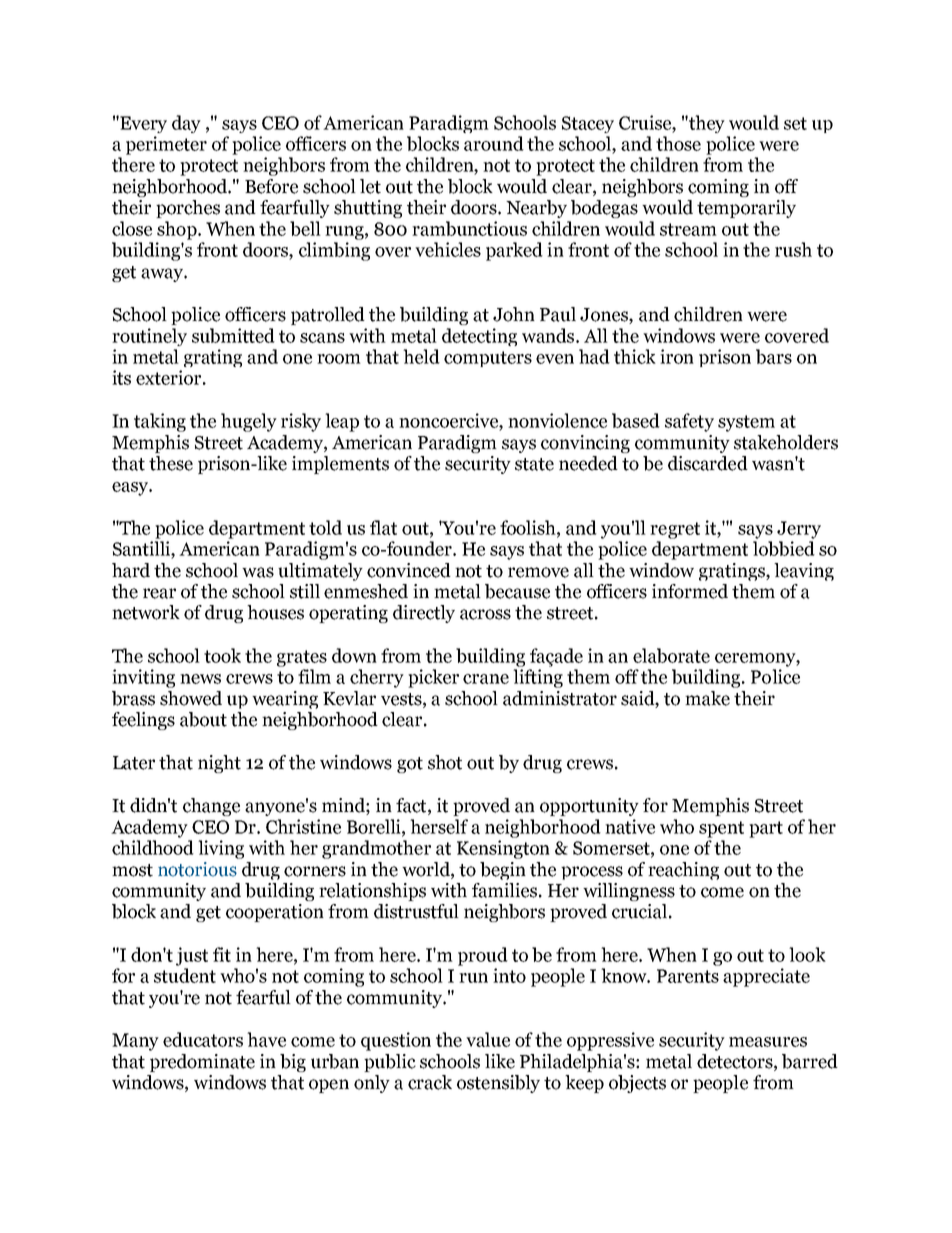 The width and height of the document is (952, 1233). I want to click on shot, so click(445, 762).
